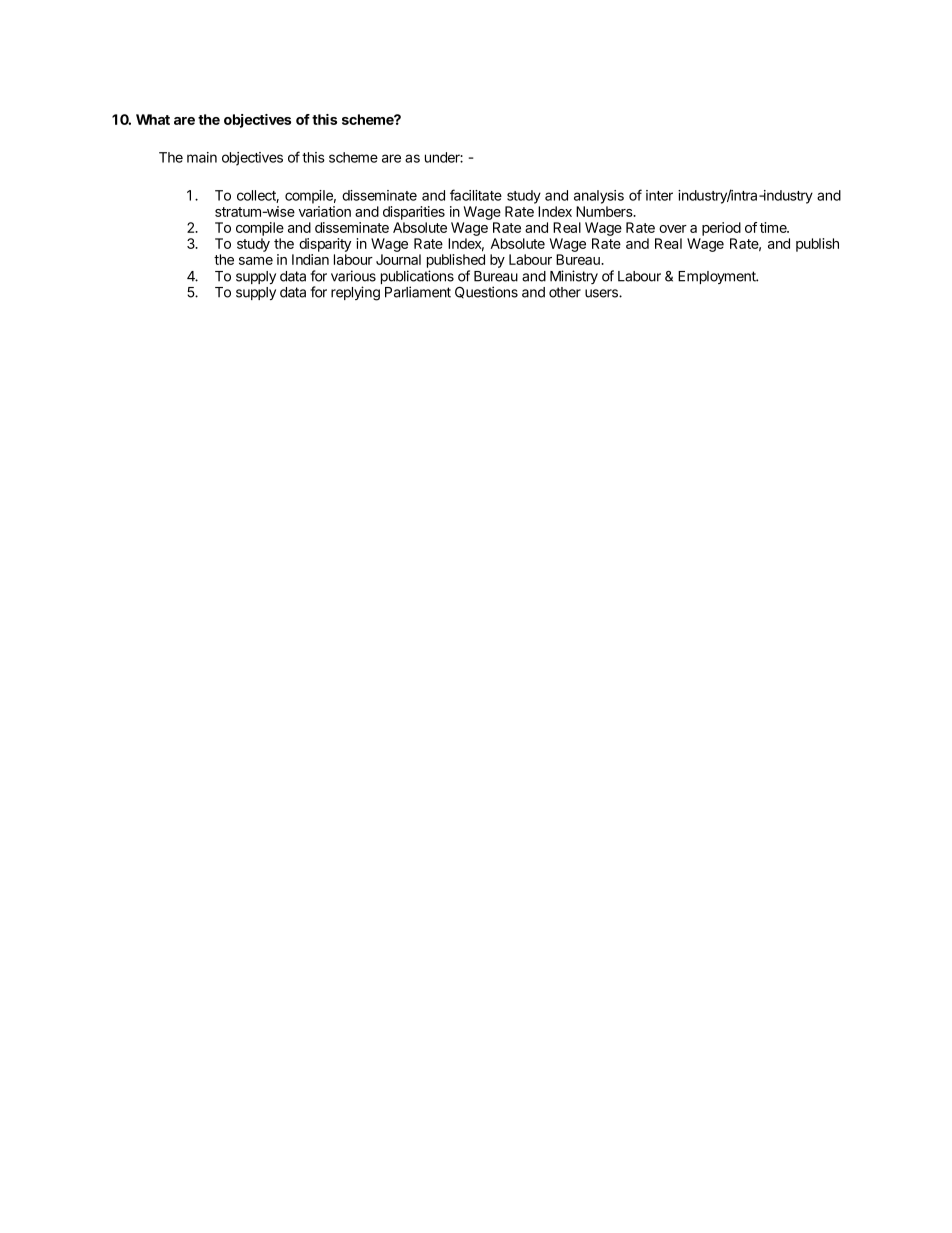 This page has height=1233, width=952. What do you see at coordinates (355, 293) in the page?
I see `replying` at bounding box center [355, 293].
